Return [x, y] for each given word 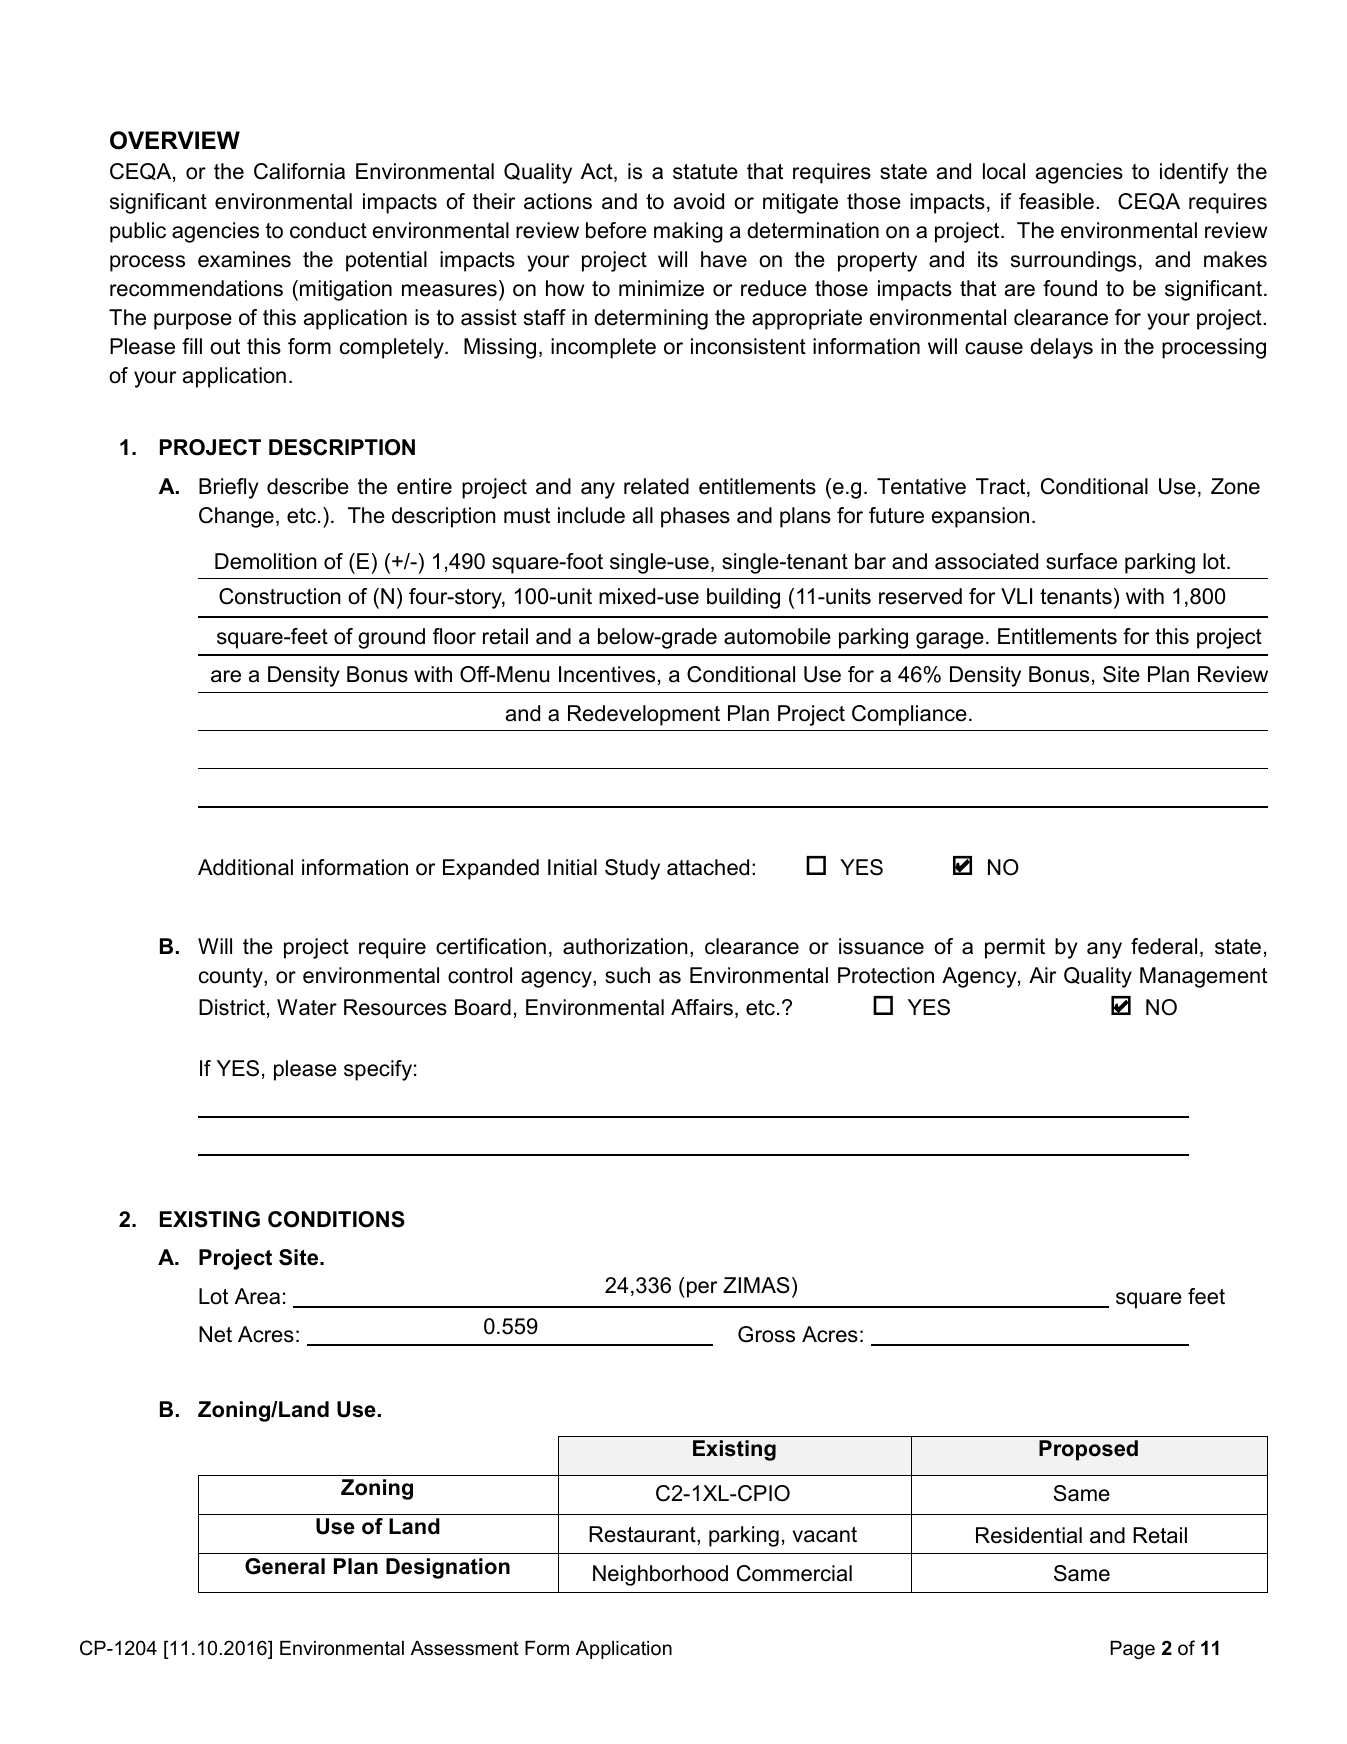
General [285, 1566]
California [299, 171]
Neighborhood [660, 1575]
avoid [699, 201]
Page [1132, 1650]
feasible [1056, 201]
